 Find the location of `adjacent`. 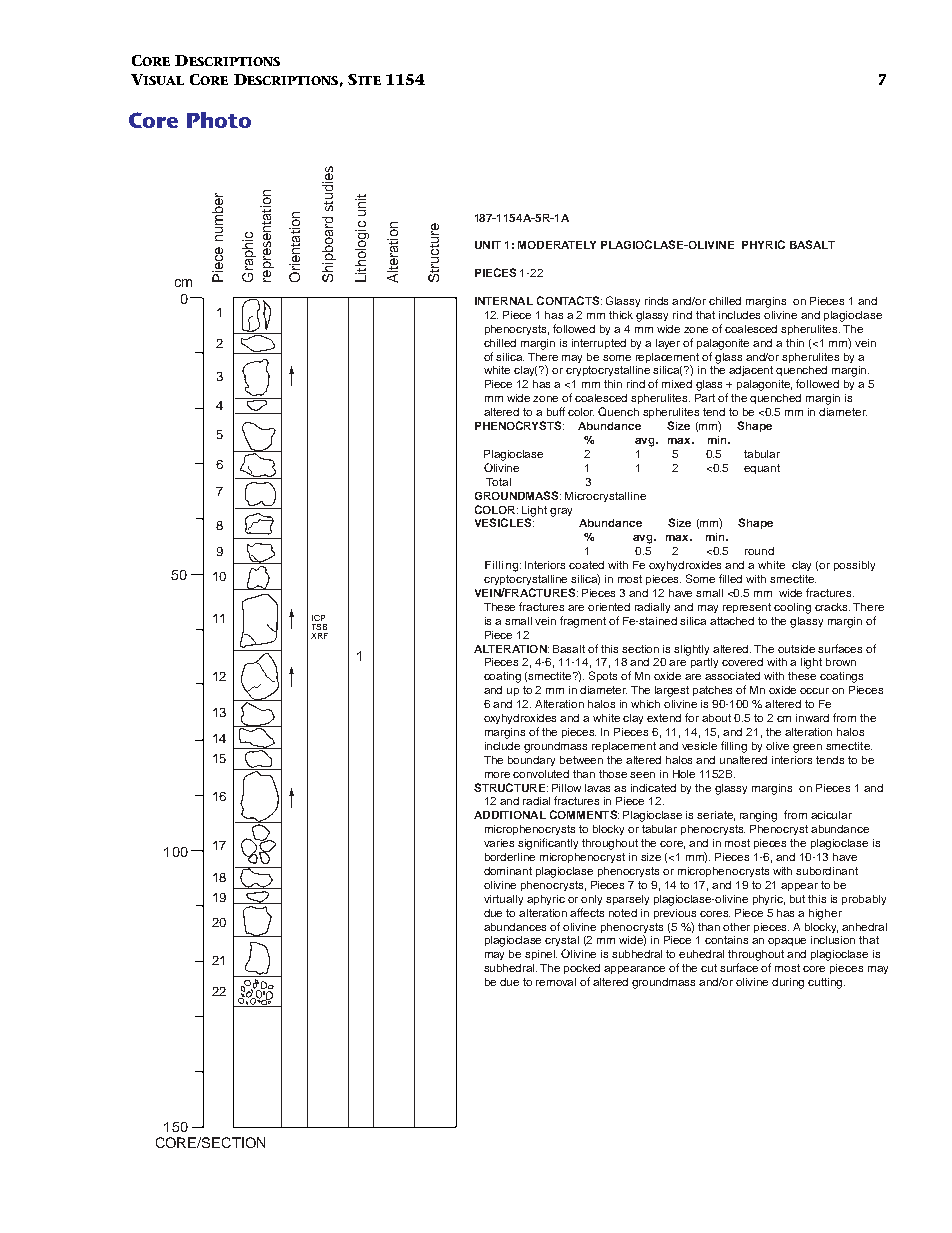

adjacent is located at coordinates (751, 371).
